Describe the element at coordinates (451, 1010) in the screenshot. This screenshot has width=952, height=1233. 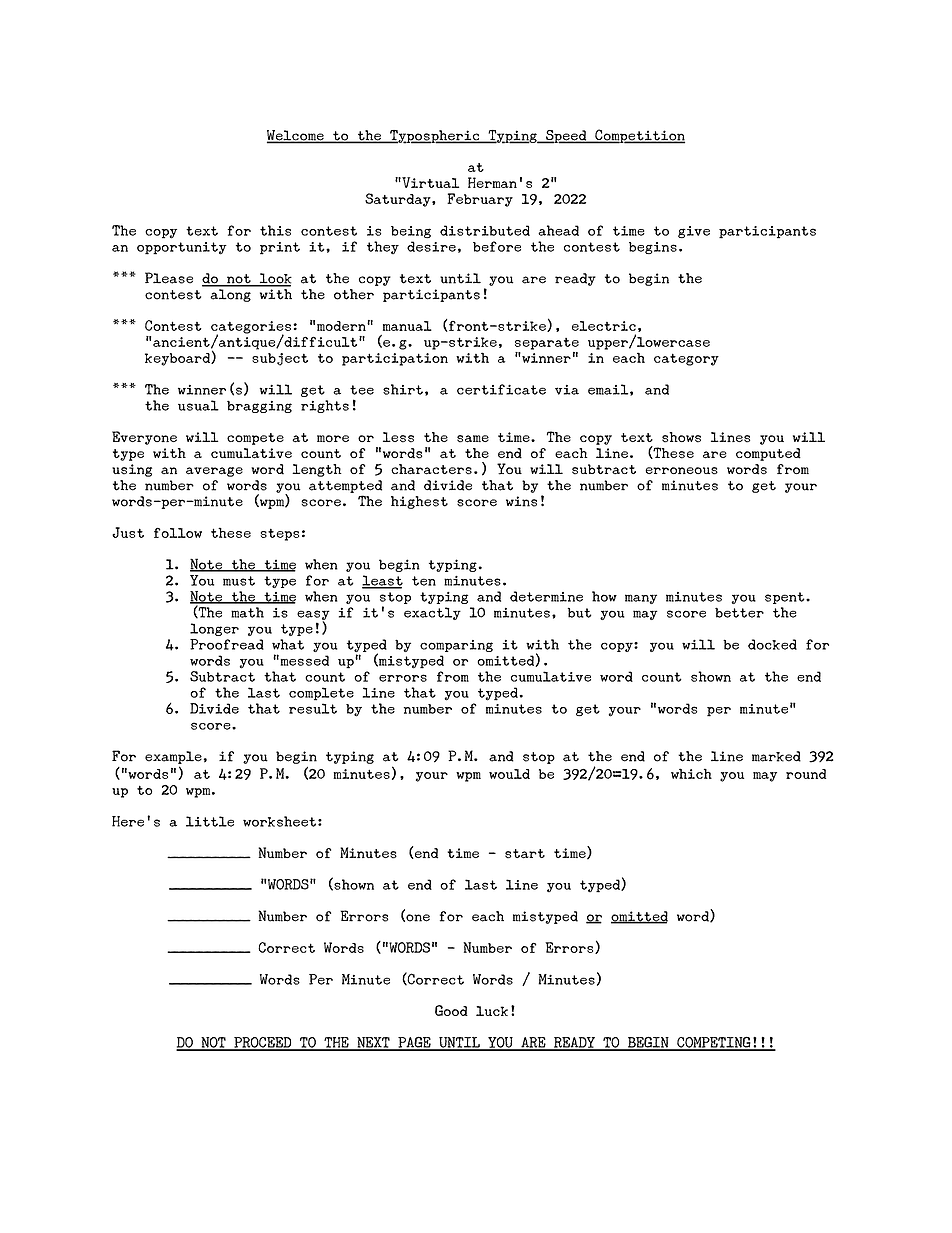
I see `Good` at that location.
